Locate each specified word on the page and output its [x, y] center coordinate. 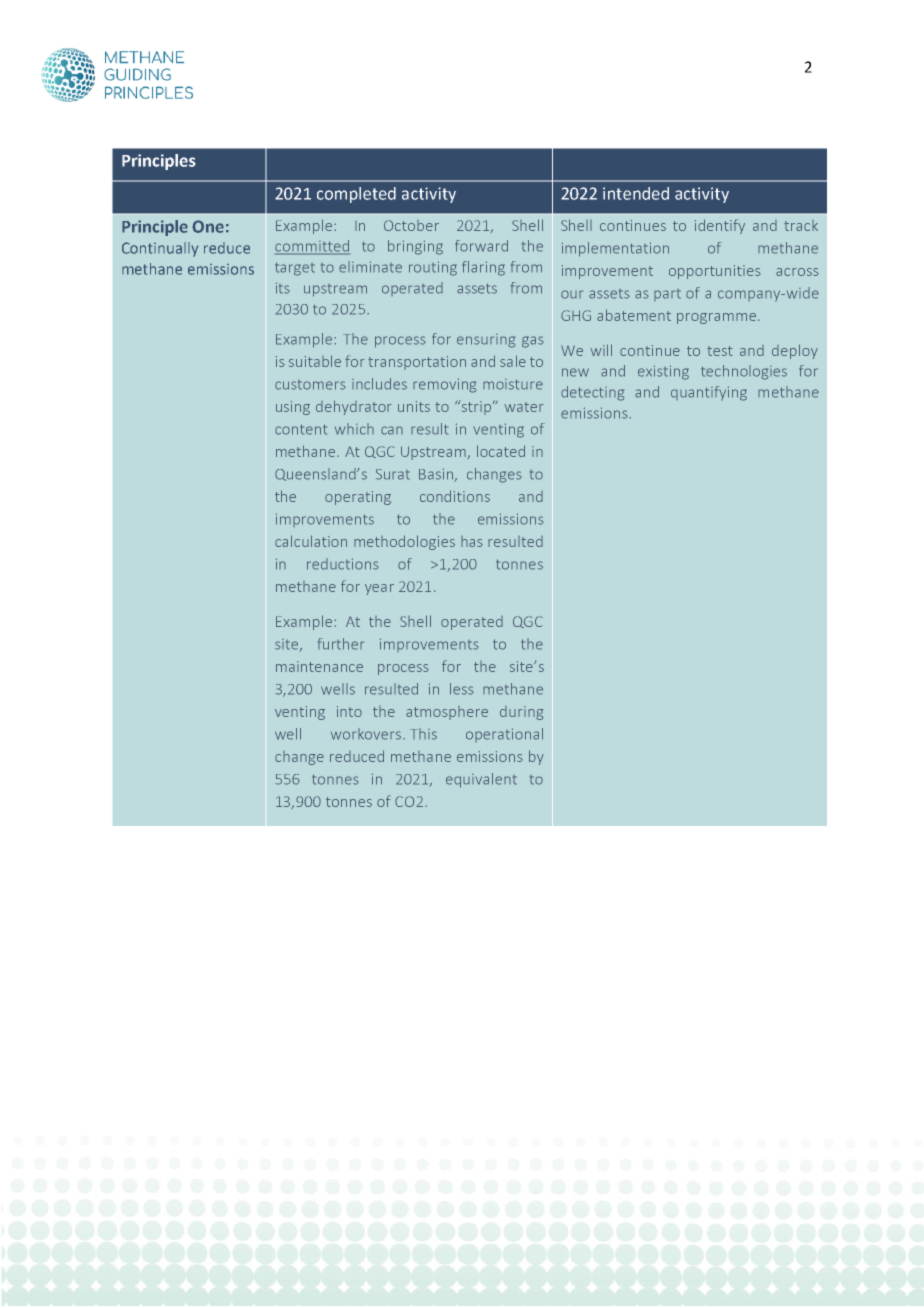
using [293, 408]
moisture [513, 384]
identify [720, 226]
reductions [343, 564]
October [411, 225]
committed [312, 247]
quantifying [709, 393]
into [349, 711]
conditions [455, 496]
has [472, 541]
